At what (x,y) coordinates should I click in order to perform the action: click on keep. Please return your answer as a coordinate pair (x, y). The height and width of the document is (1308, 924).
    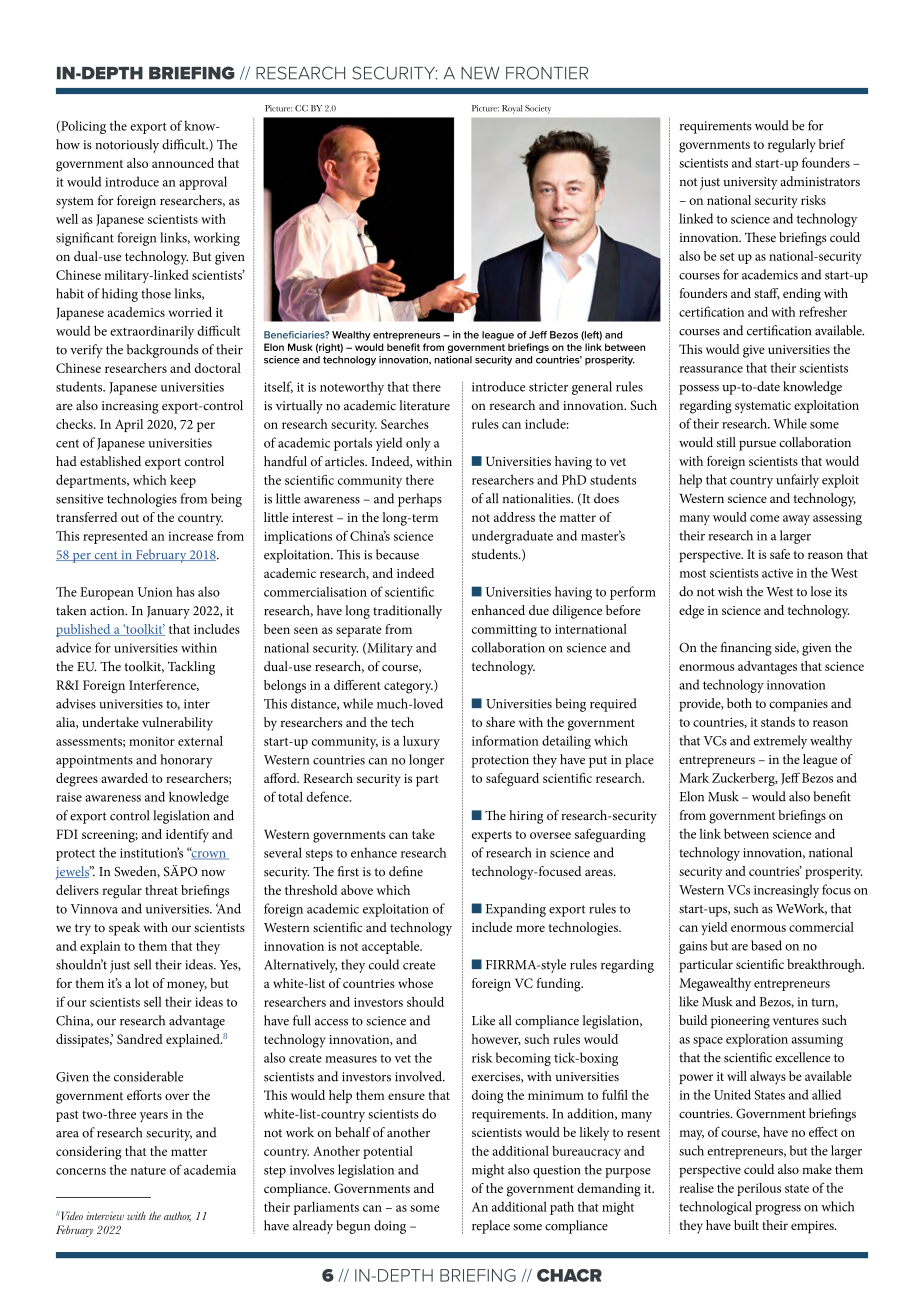
    Looking at the image, I should click on (183, 481).
